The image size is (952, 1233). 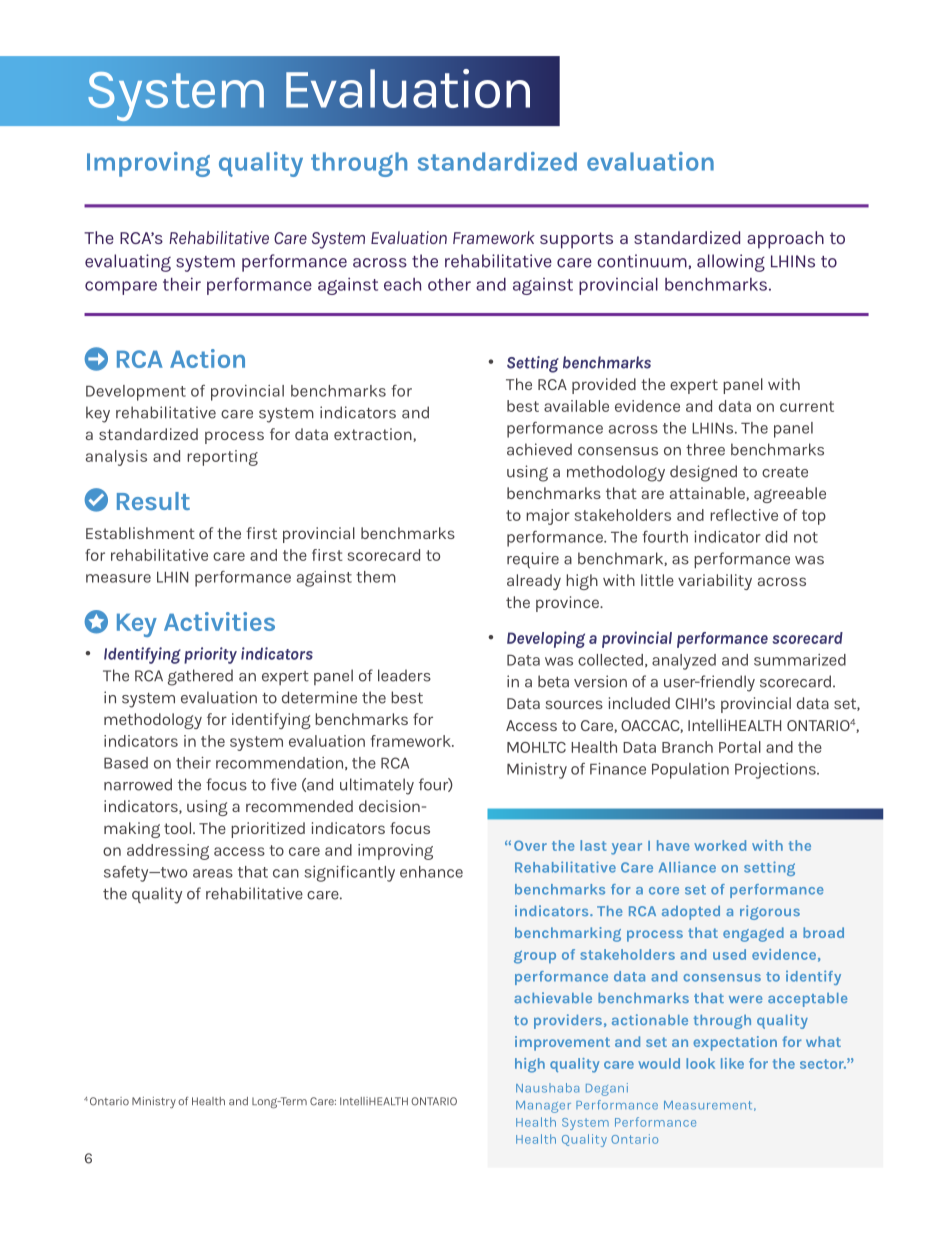 I want to click on allowing, so click(x=731, y=263).
